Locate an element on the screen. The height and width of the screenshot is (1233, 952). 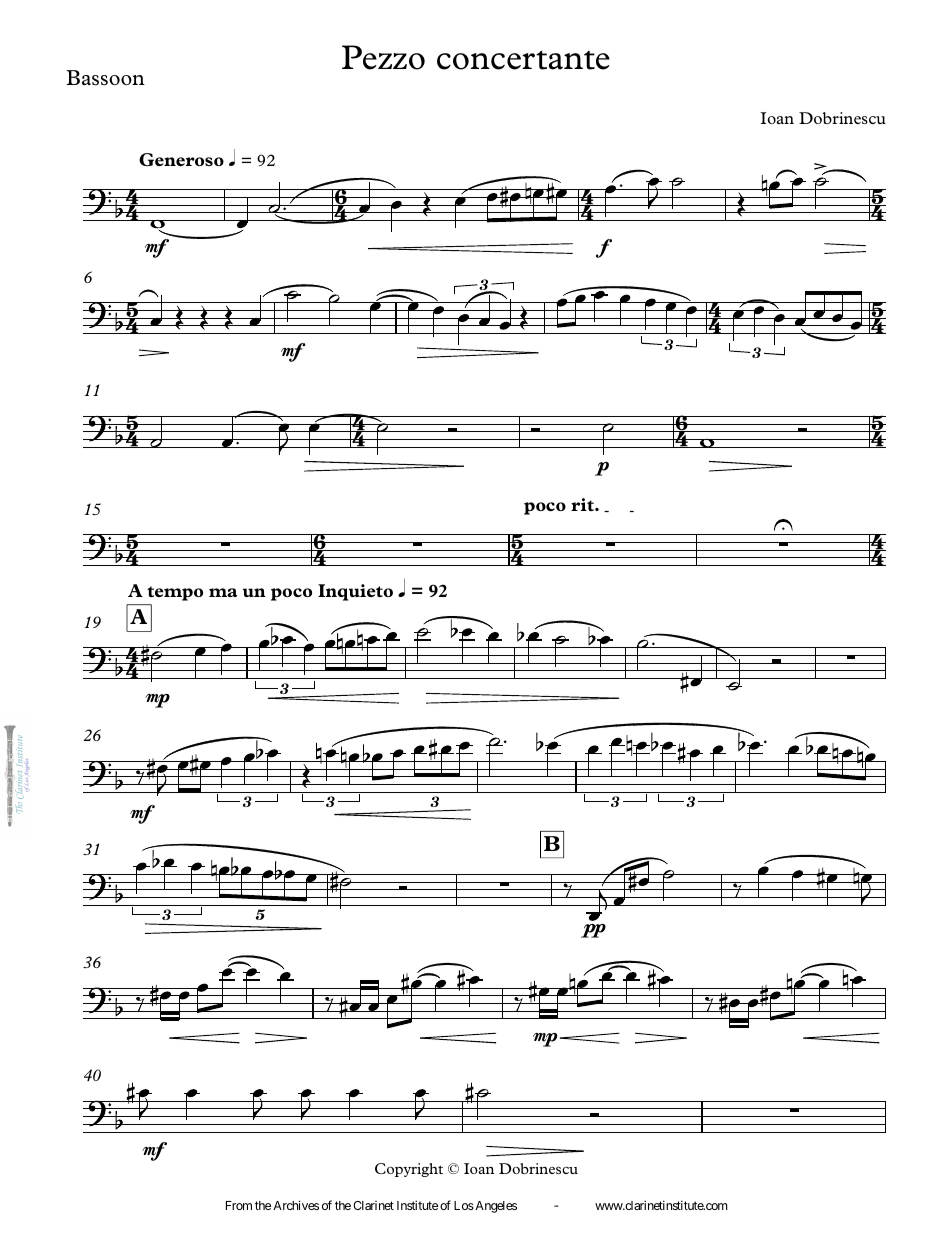
Archives is located at coordinates (296, 1205).
